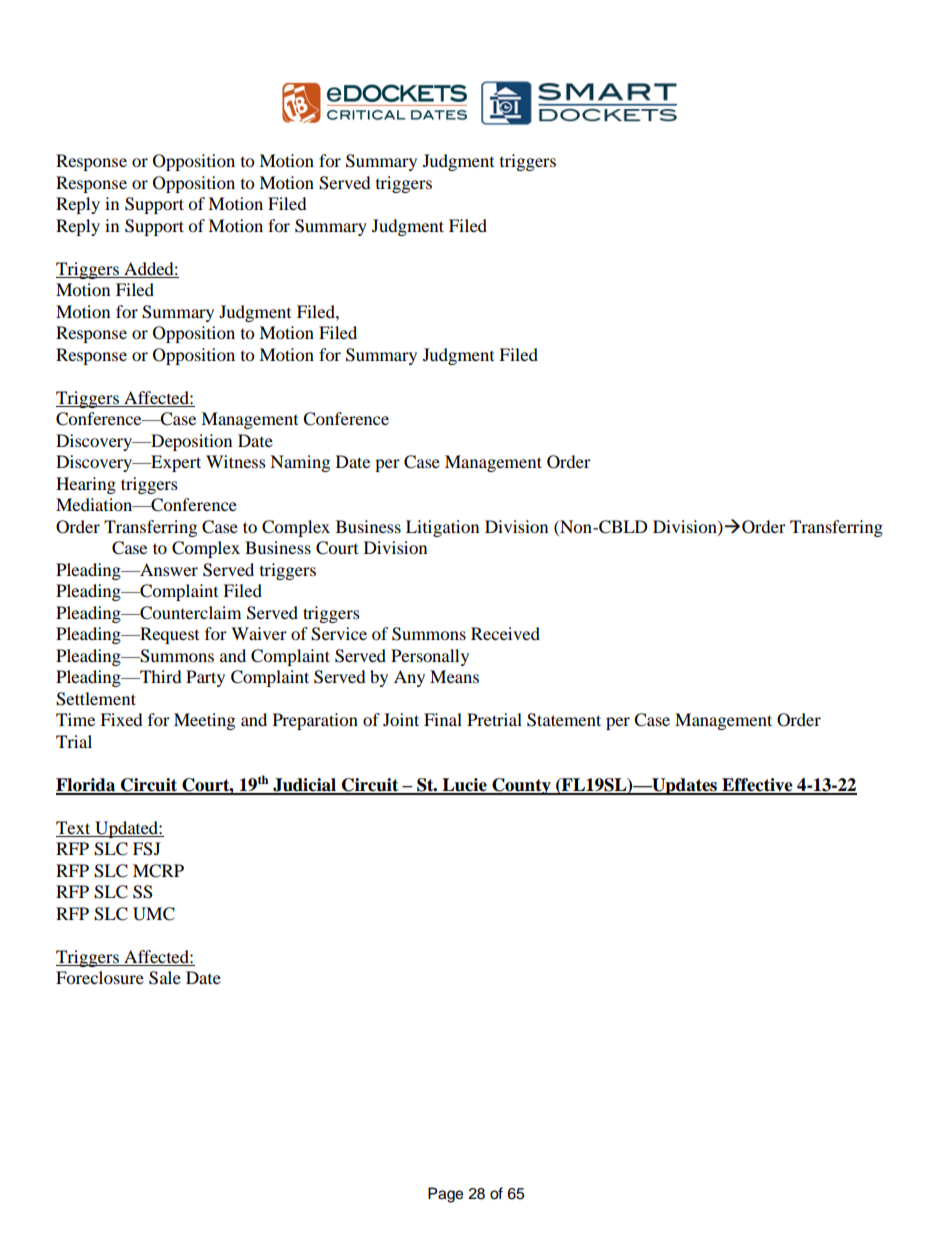 This document has height=1233, width=952. I want to click on Foreclosure, so click(100, 977).
